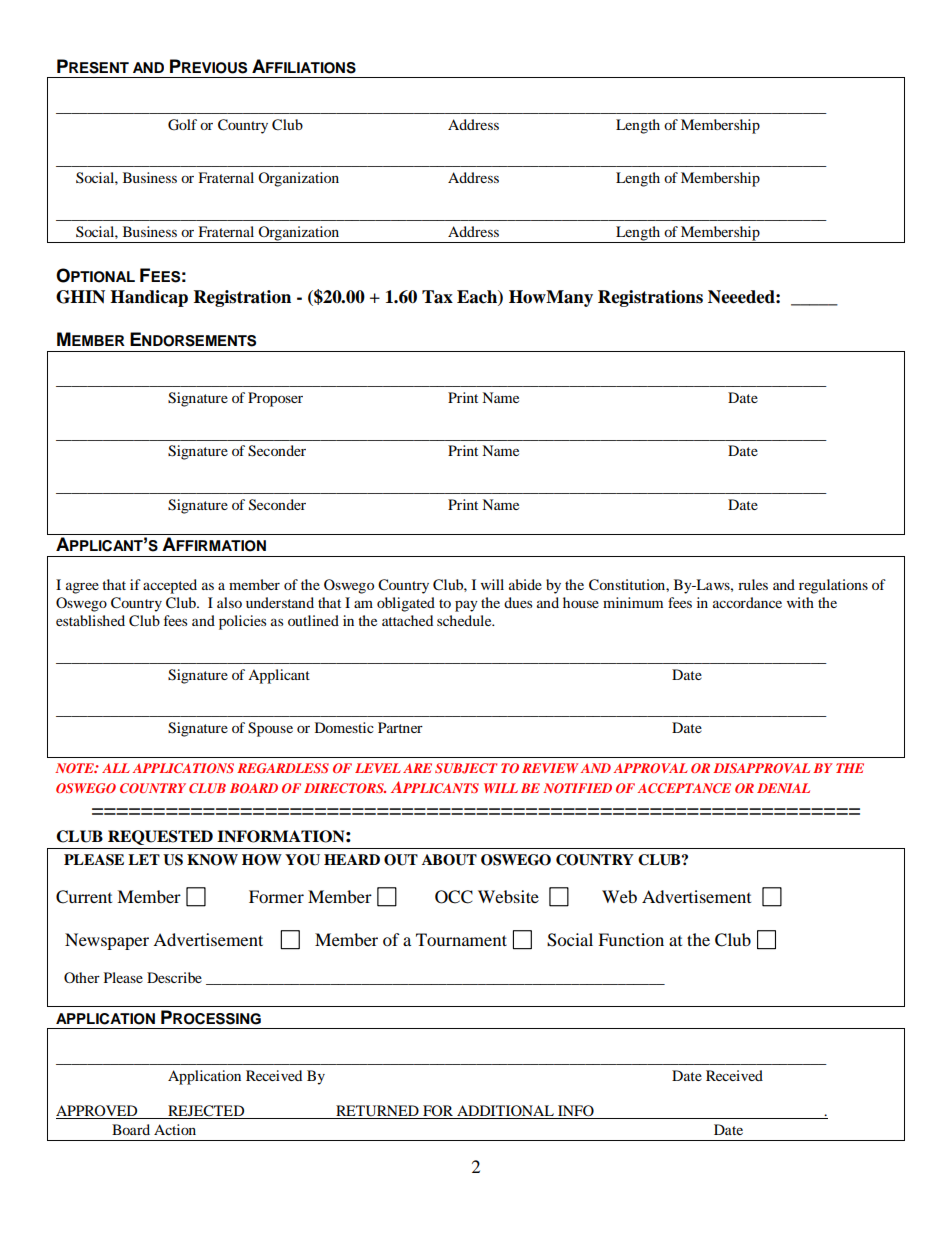  Describe the element at coordinates (182, 125) in the screenshot. I see `Golf` at that location.
